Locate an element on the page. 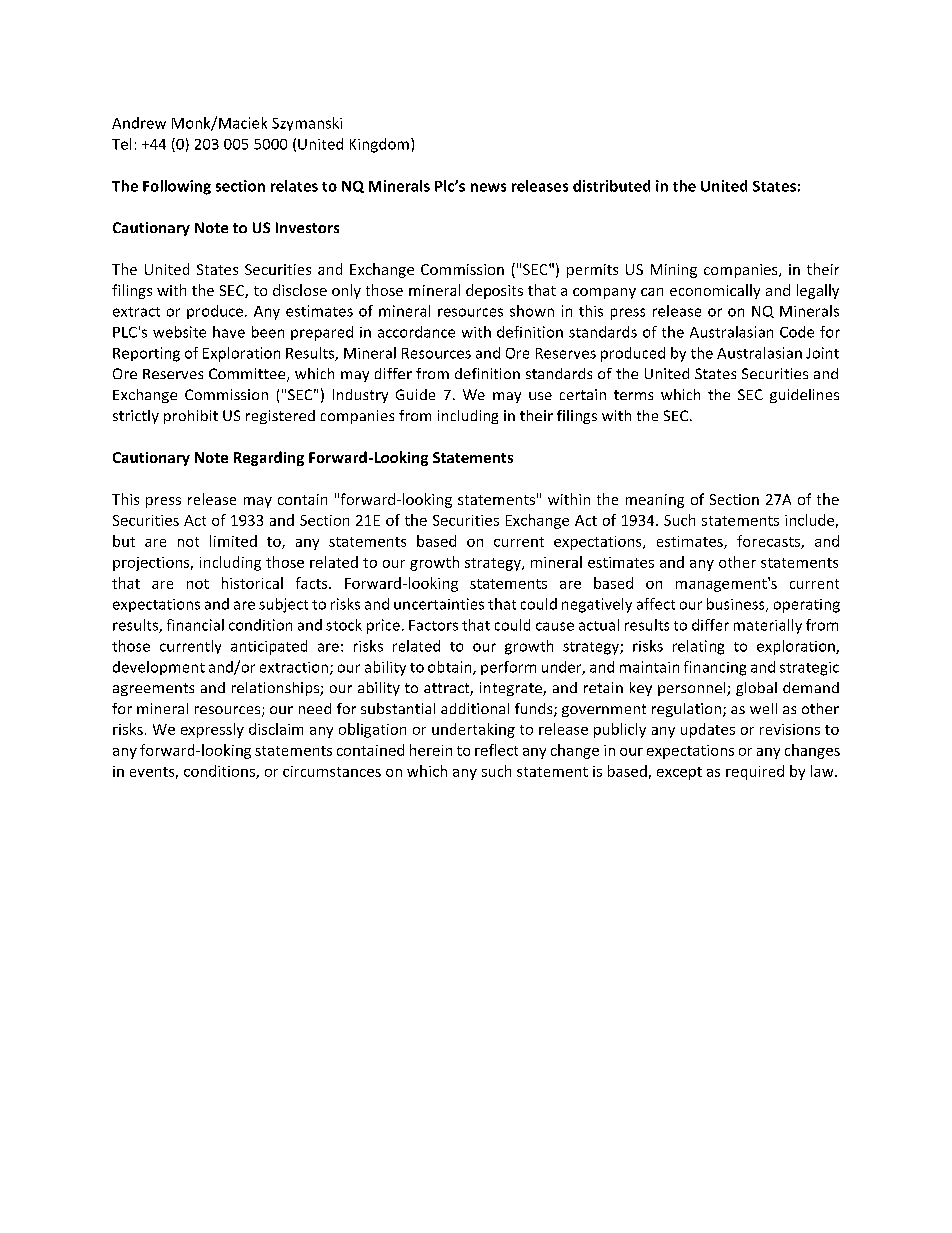  distributed is located at coordinates (611, 186).
